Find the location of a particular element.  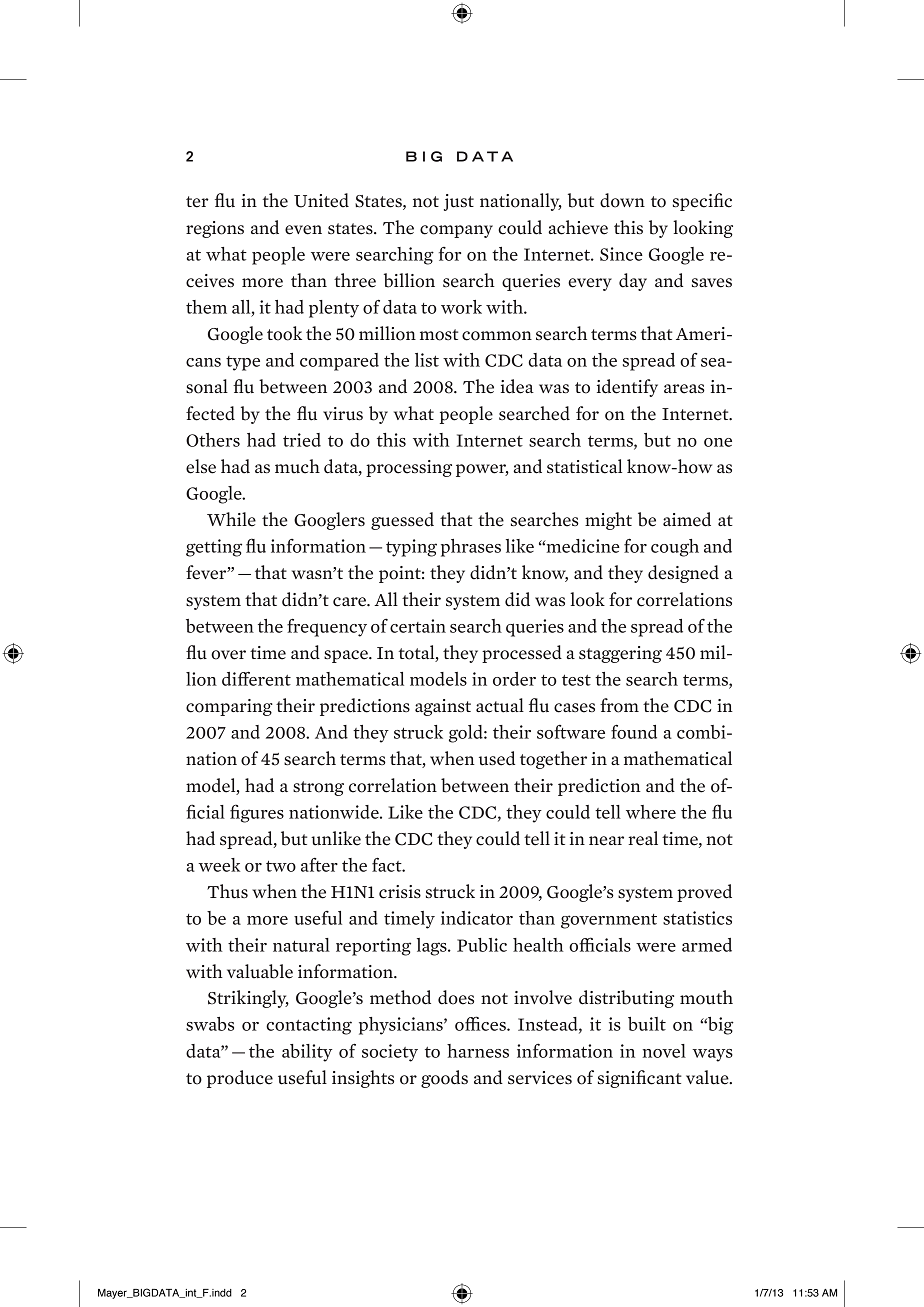

much is located at coordinates (297, 466).
